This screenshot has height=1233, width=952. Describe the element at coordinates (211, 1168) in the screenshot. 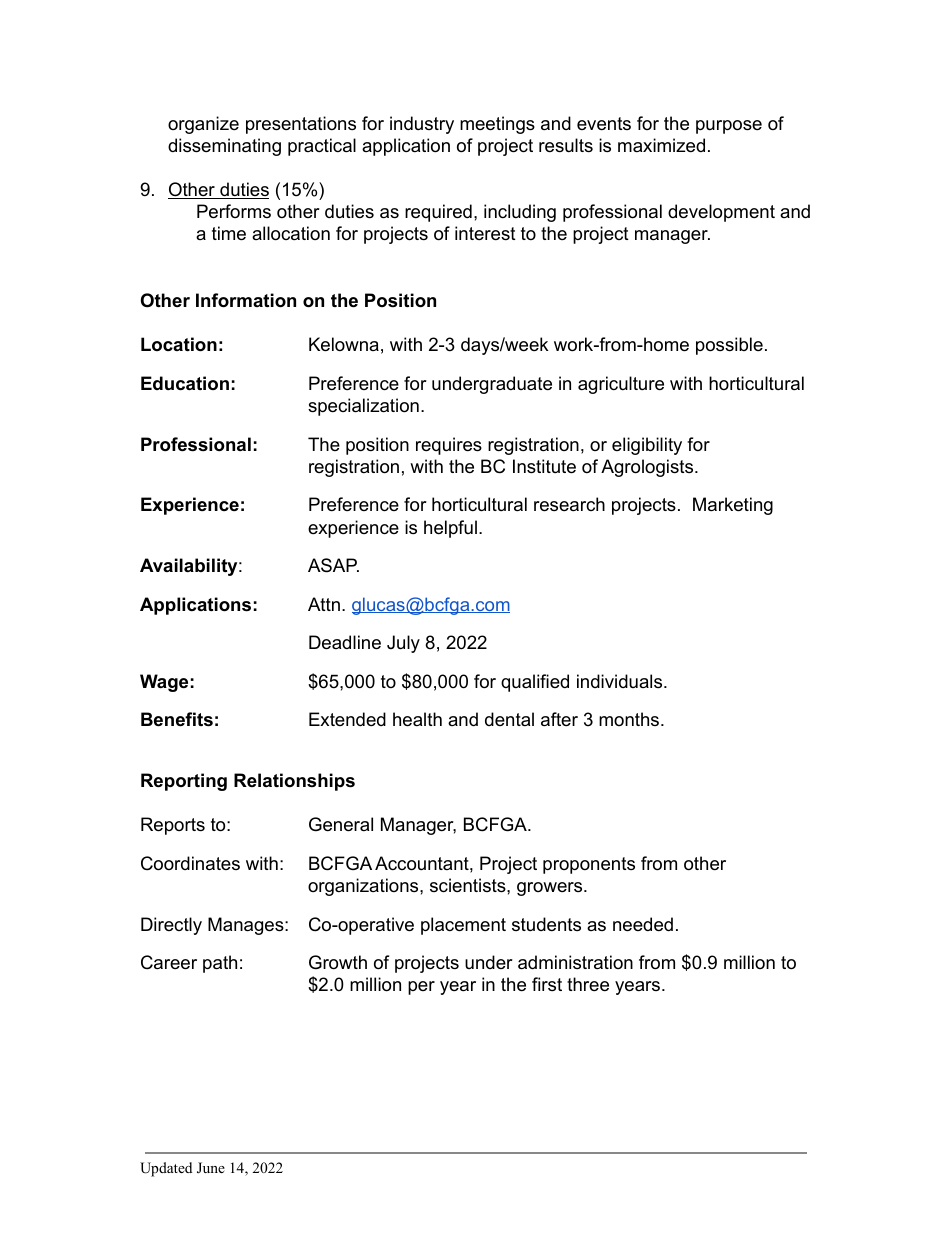

I see `June` at that location.
